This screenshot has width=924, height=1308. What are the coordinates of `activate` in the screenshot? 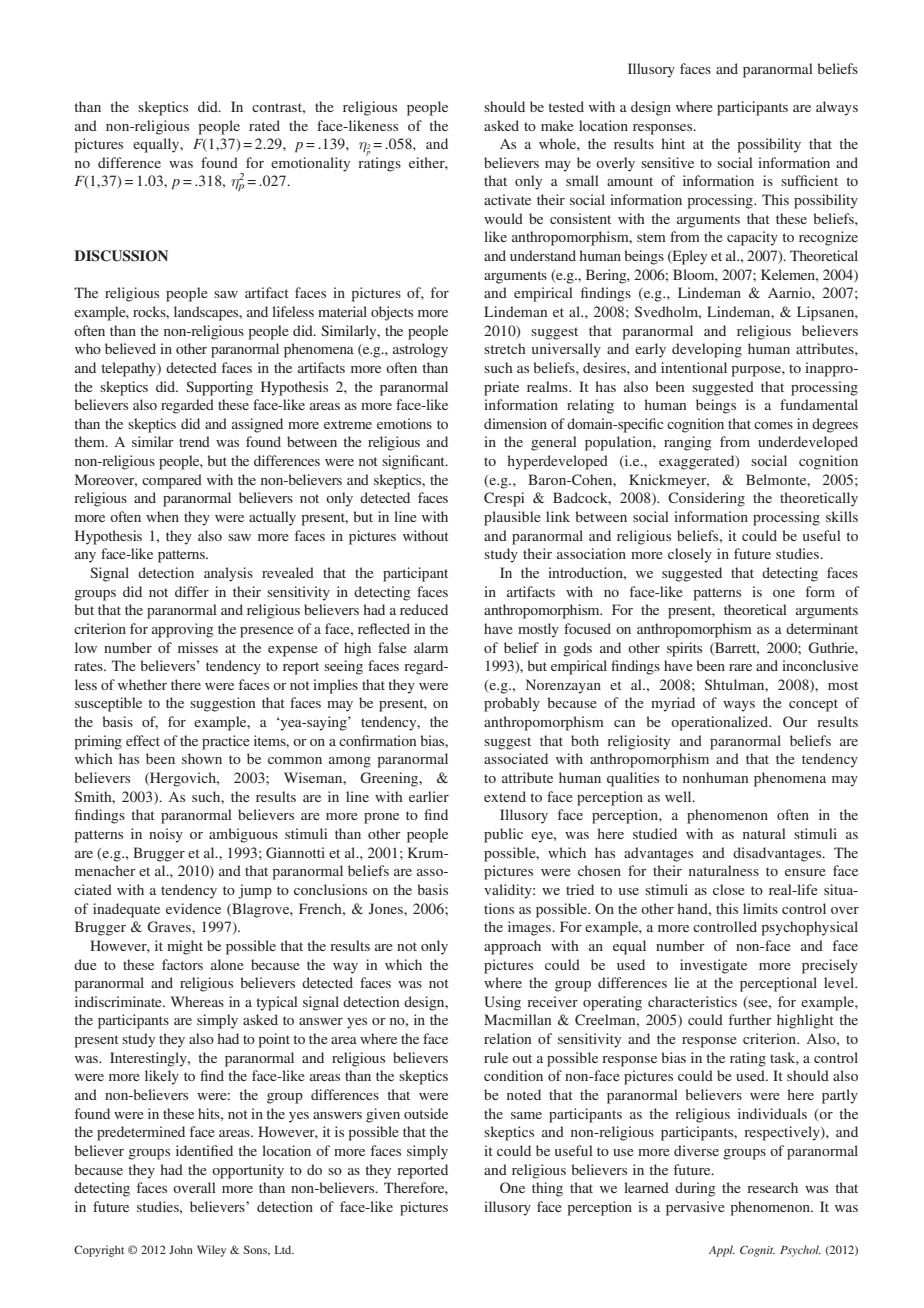 It's located at (507, 199).
